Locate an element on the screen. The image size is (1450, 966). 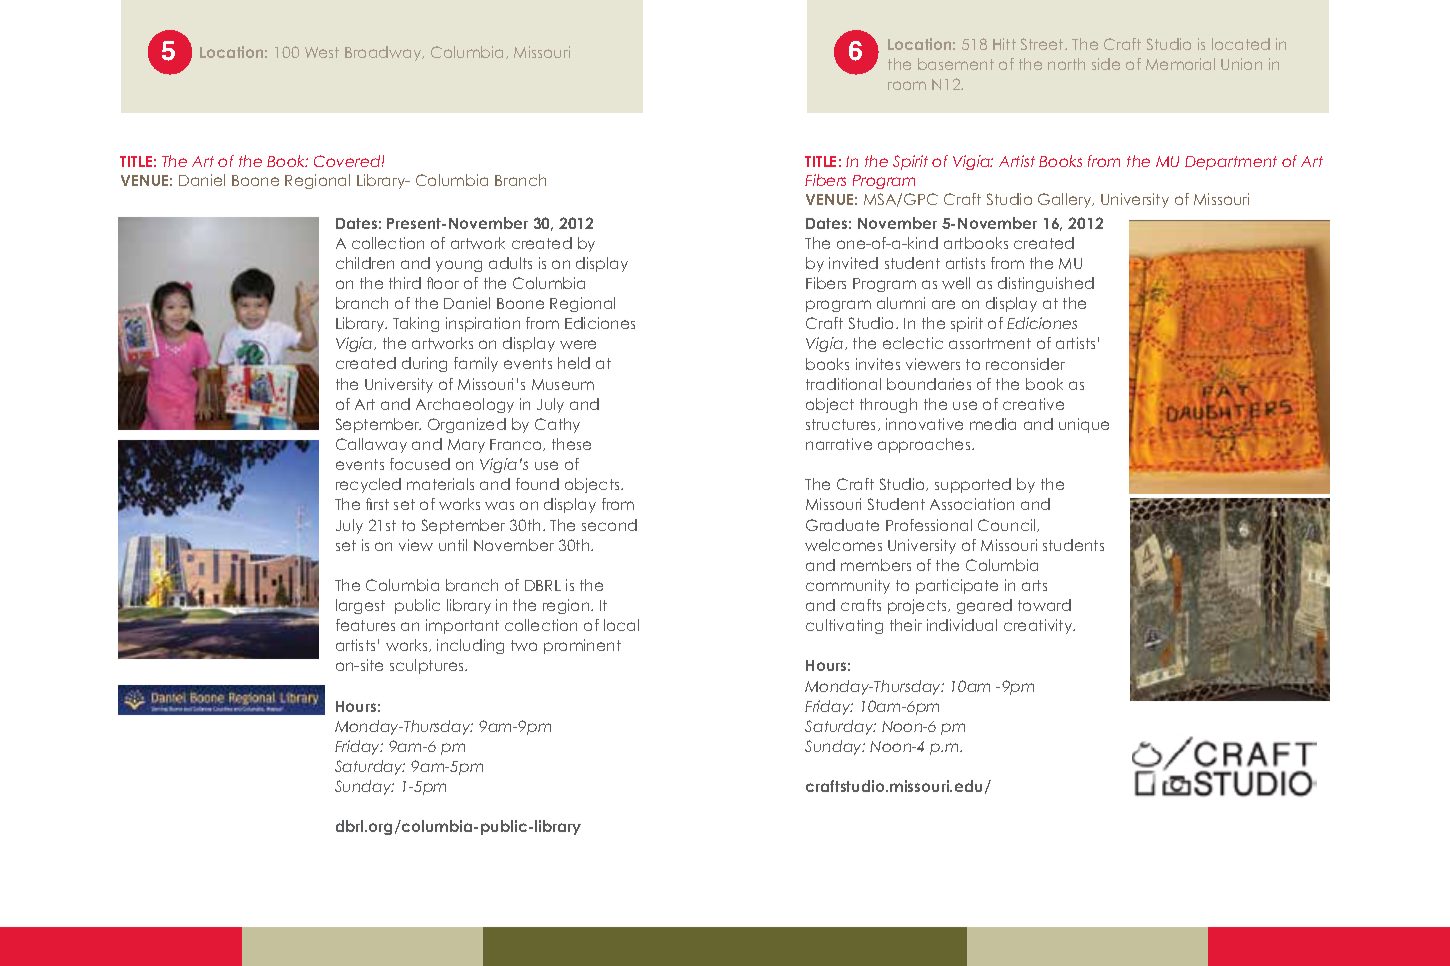
Broadway is located at coordinates (384, 53).
